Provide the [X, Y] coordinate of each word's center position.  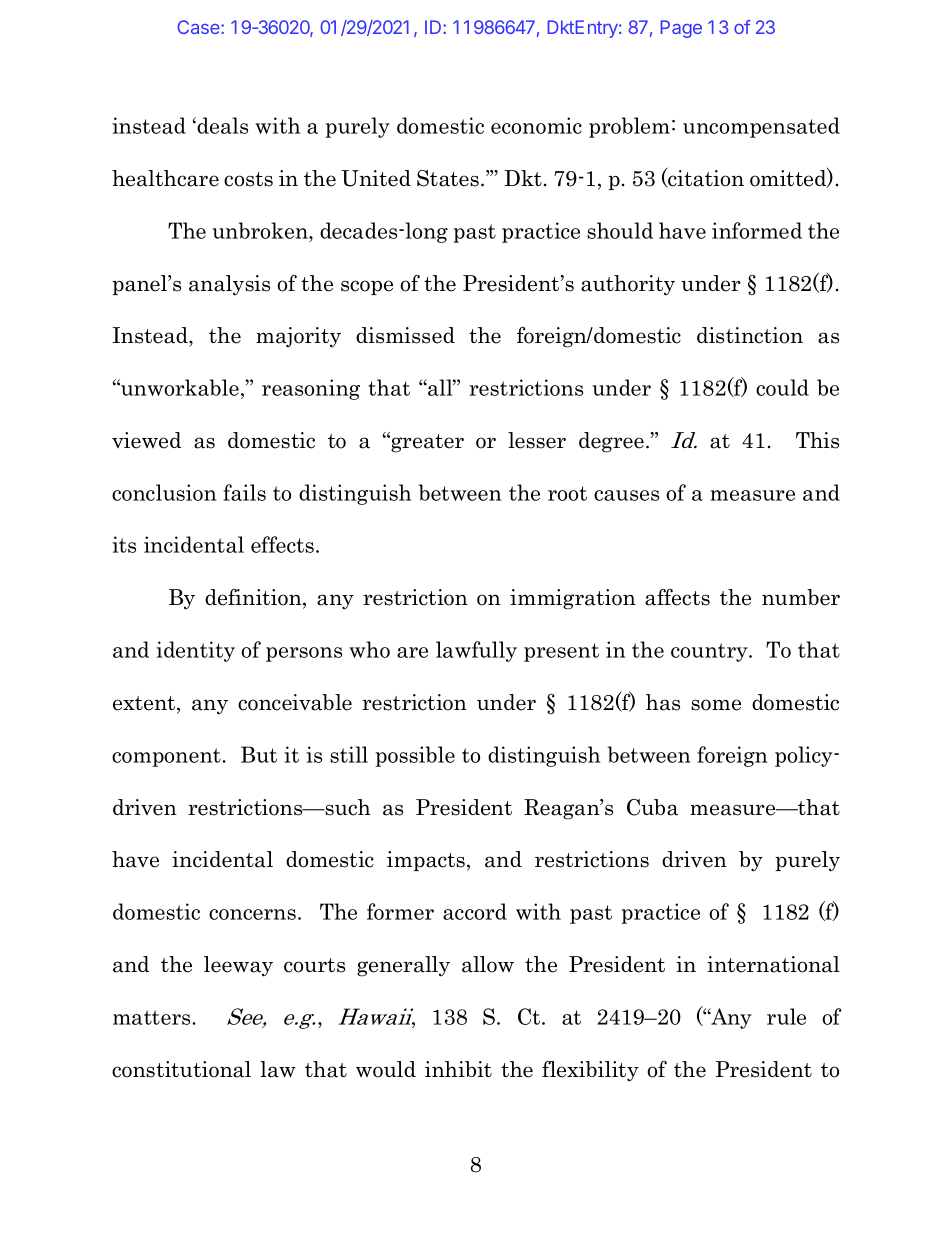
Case [199, 27]
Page [681, 29]
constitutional [181, 1069]
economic [536, 125]
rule [786, 1016]
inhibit [458, 1069]
